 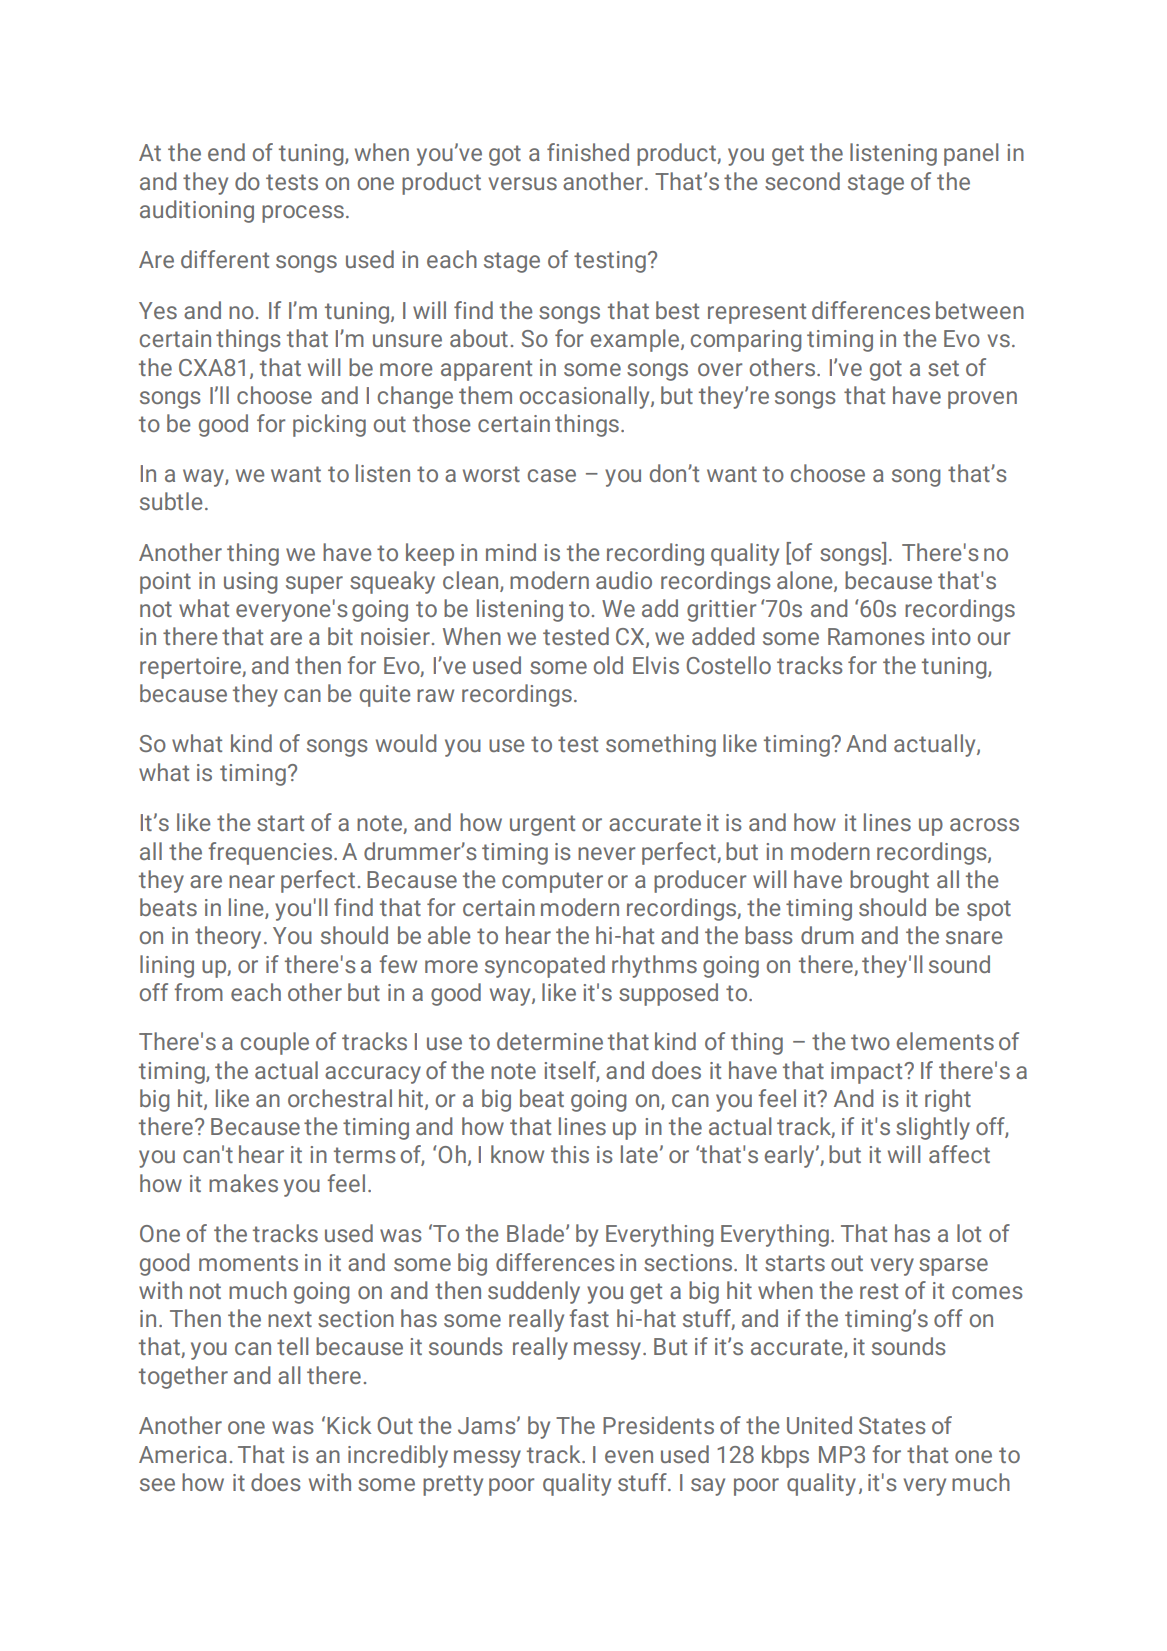 What do you see at coordinates (806, 581) in the screenshot?
I see `alone` at bounding box center [806, 581].
